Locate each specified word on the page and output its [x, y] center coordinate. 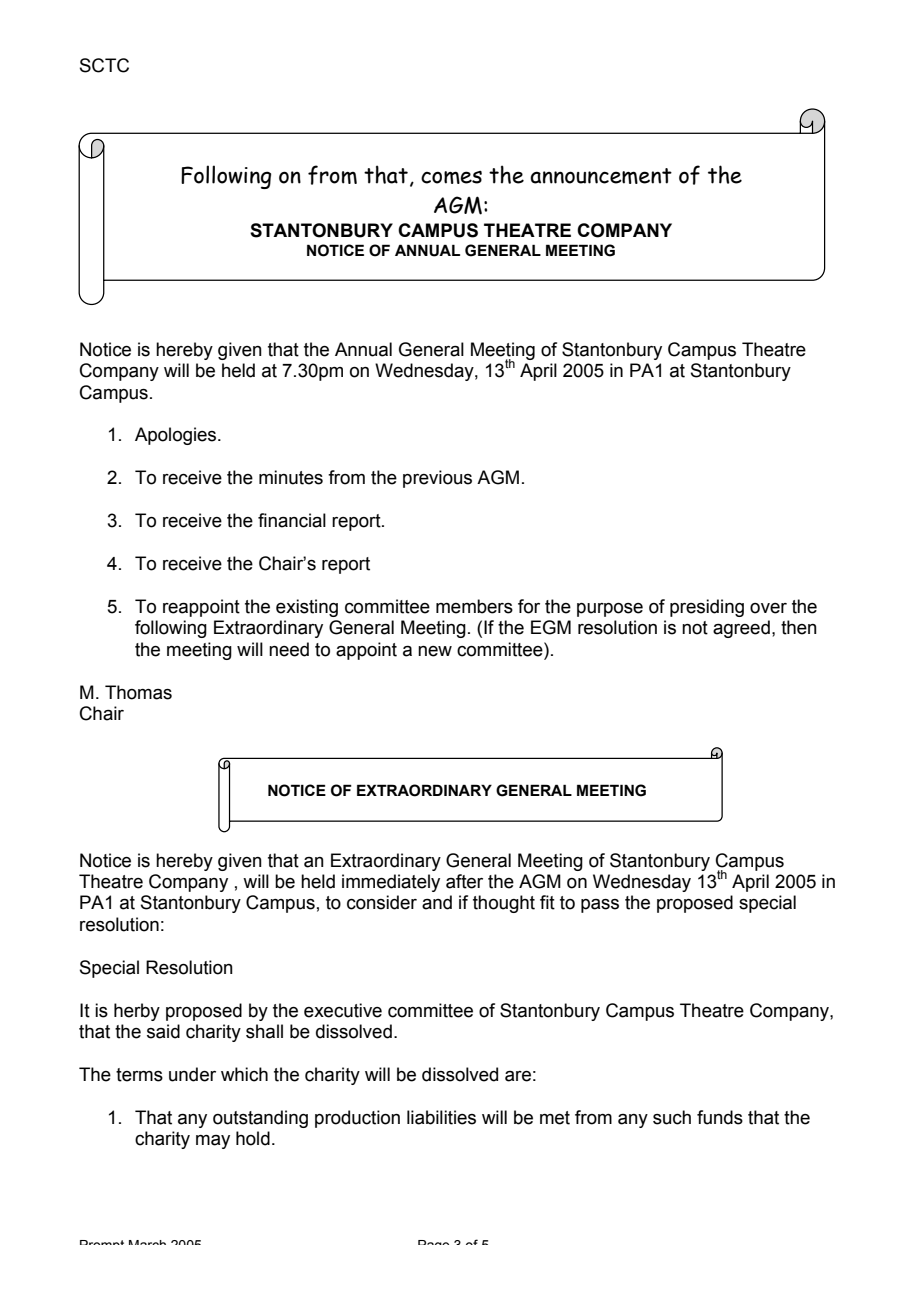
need [289, 649]
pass [600, 906]
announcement [601, 176]
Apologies [177, 436]
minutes [291, 477]
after [464, 881]
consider [382, 902]
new [435, 651]
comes [451, 177]
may [213, 1142]
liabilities [441, 1117]
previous [437, 479]
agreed [741, 629]
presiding [707, 608]
